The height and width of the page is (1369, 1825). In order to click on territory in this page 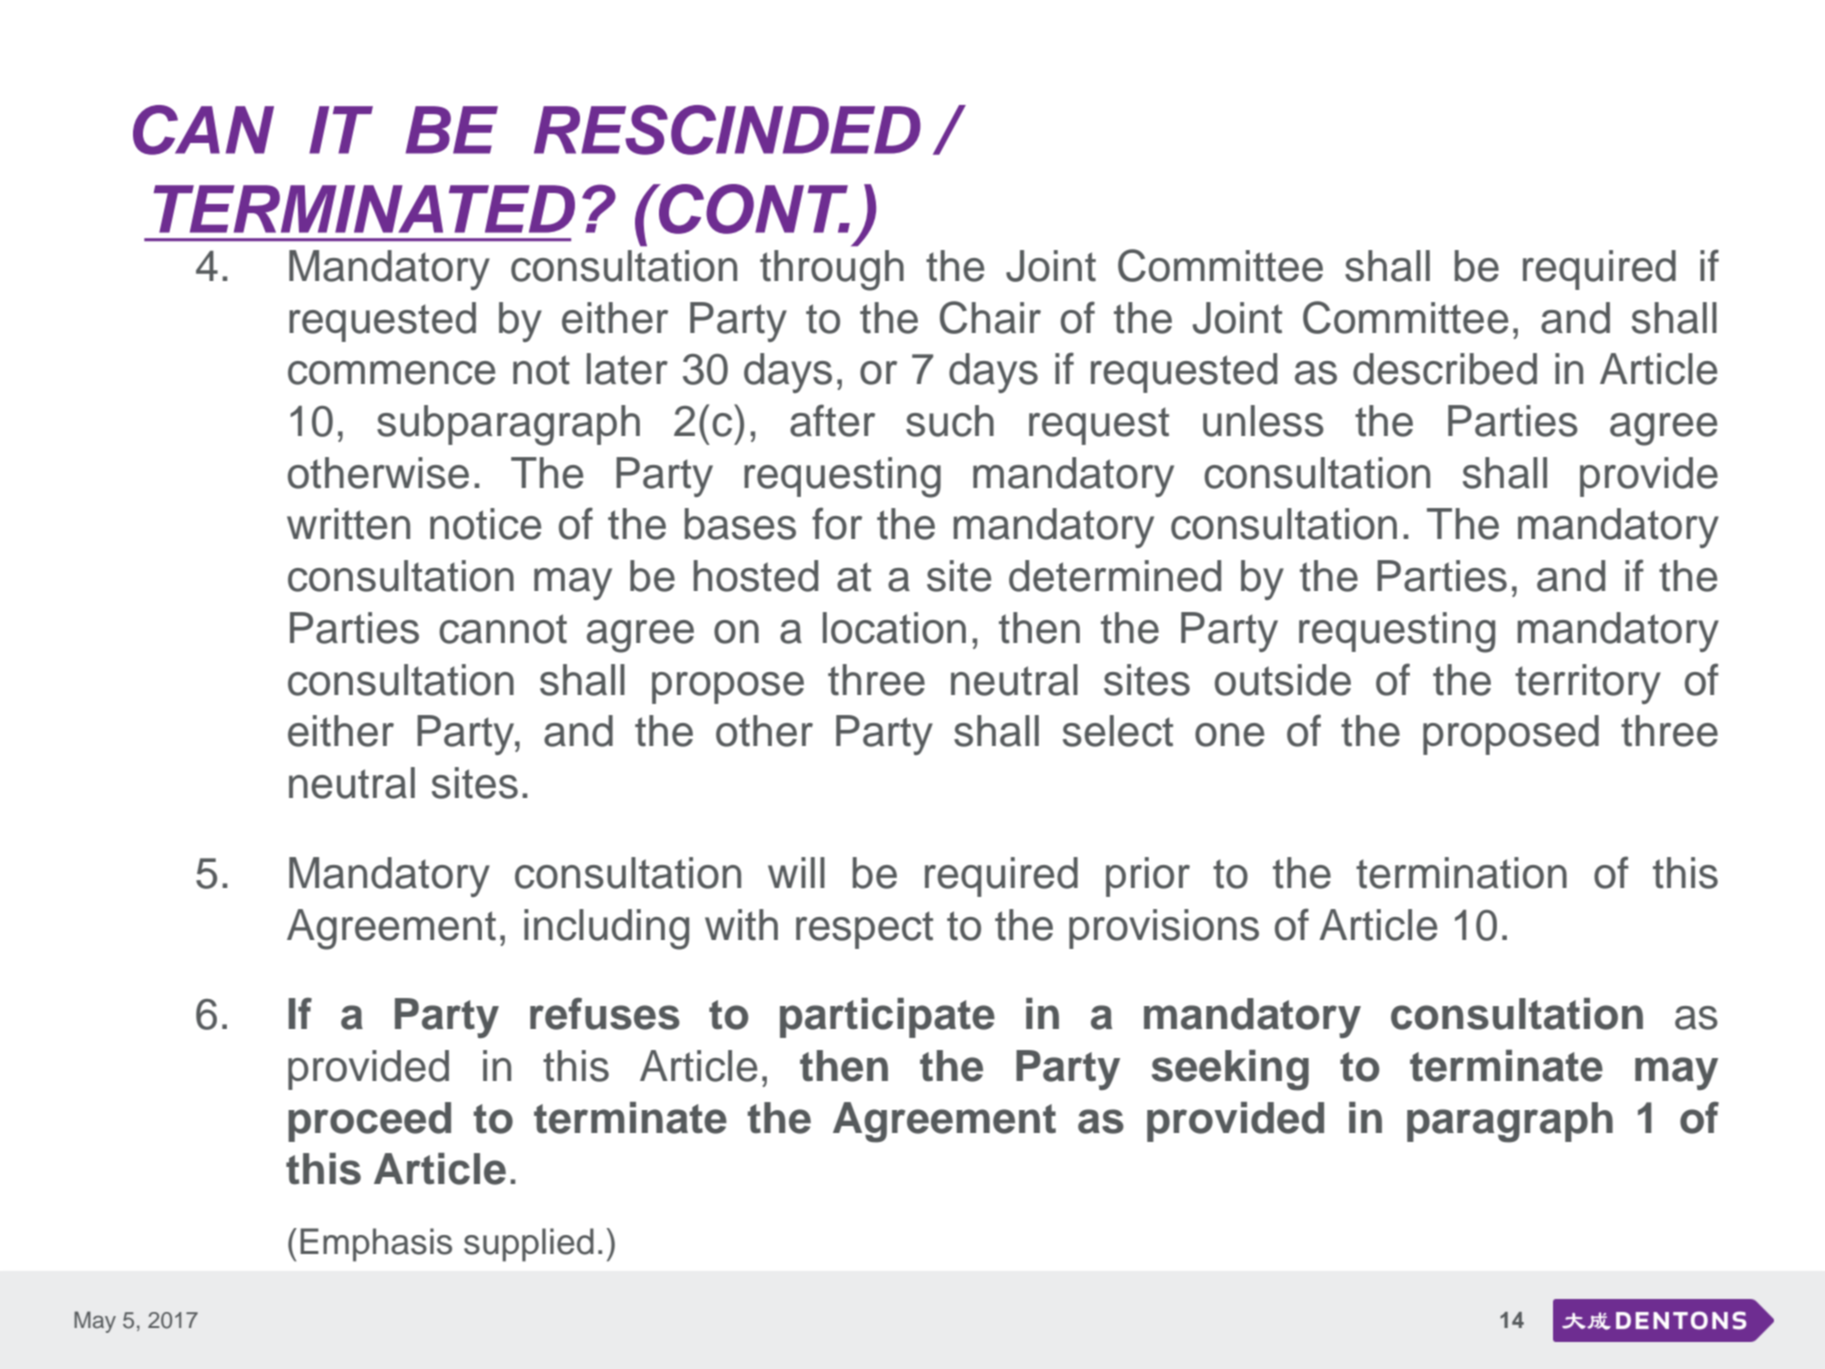, I will do `click(1588, 684)`.
